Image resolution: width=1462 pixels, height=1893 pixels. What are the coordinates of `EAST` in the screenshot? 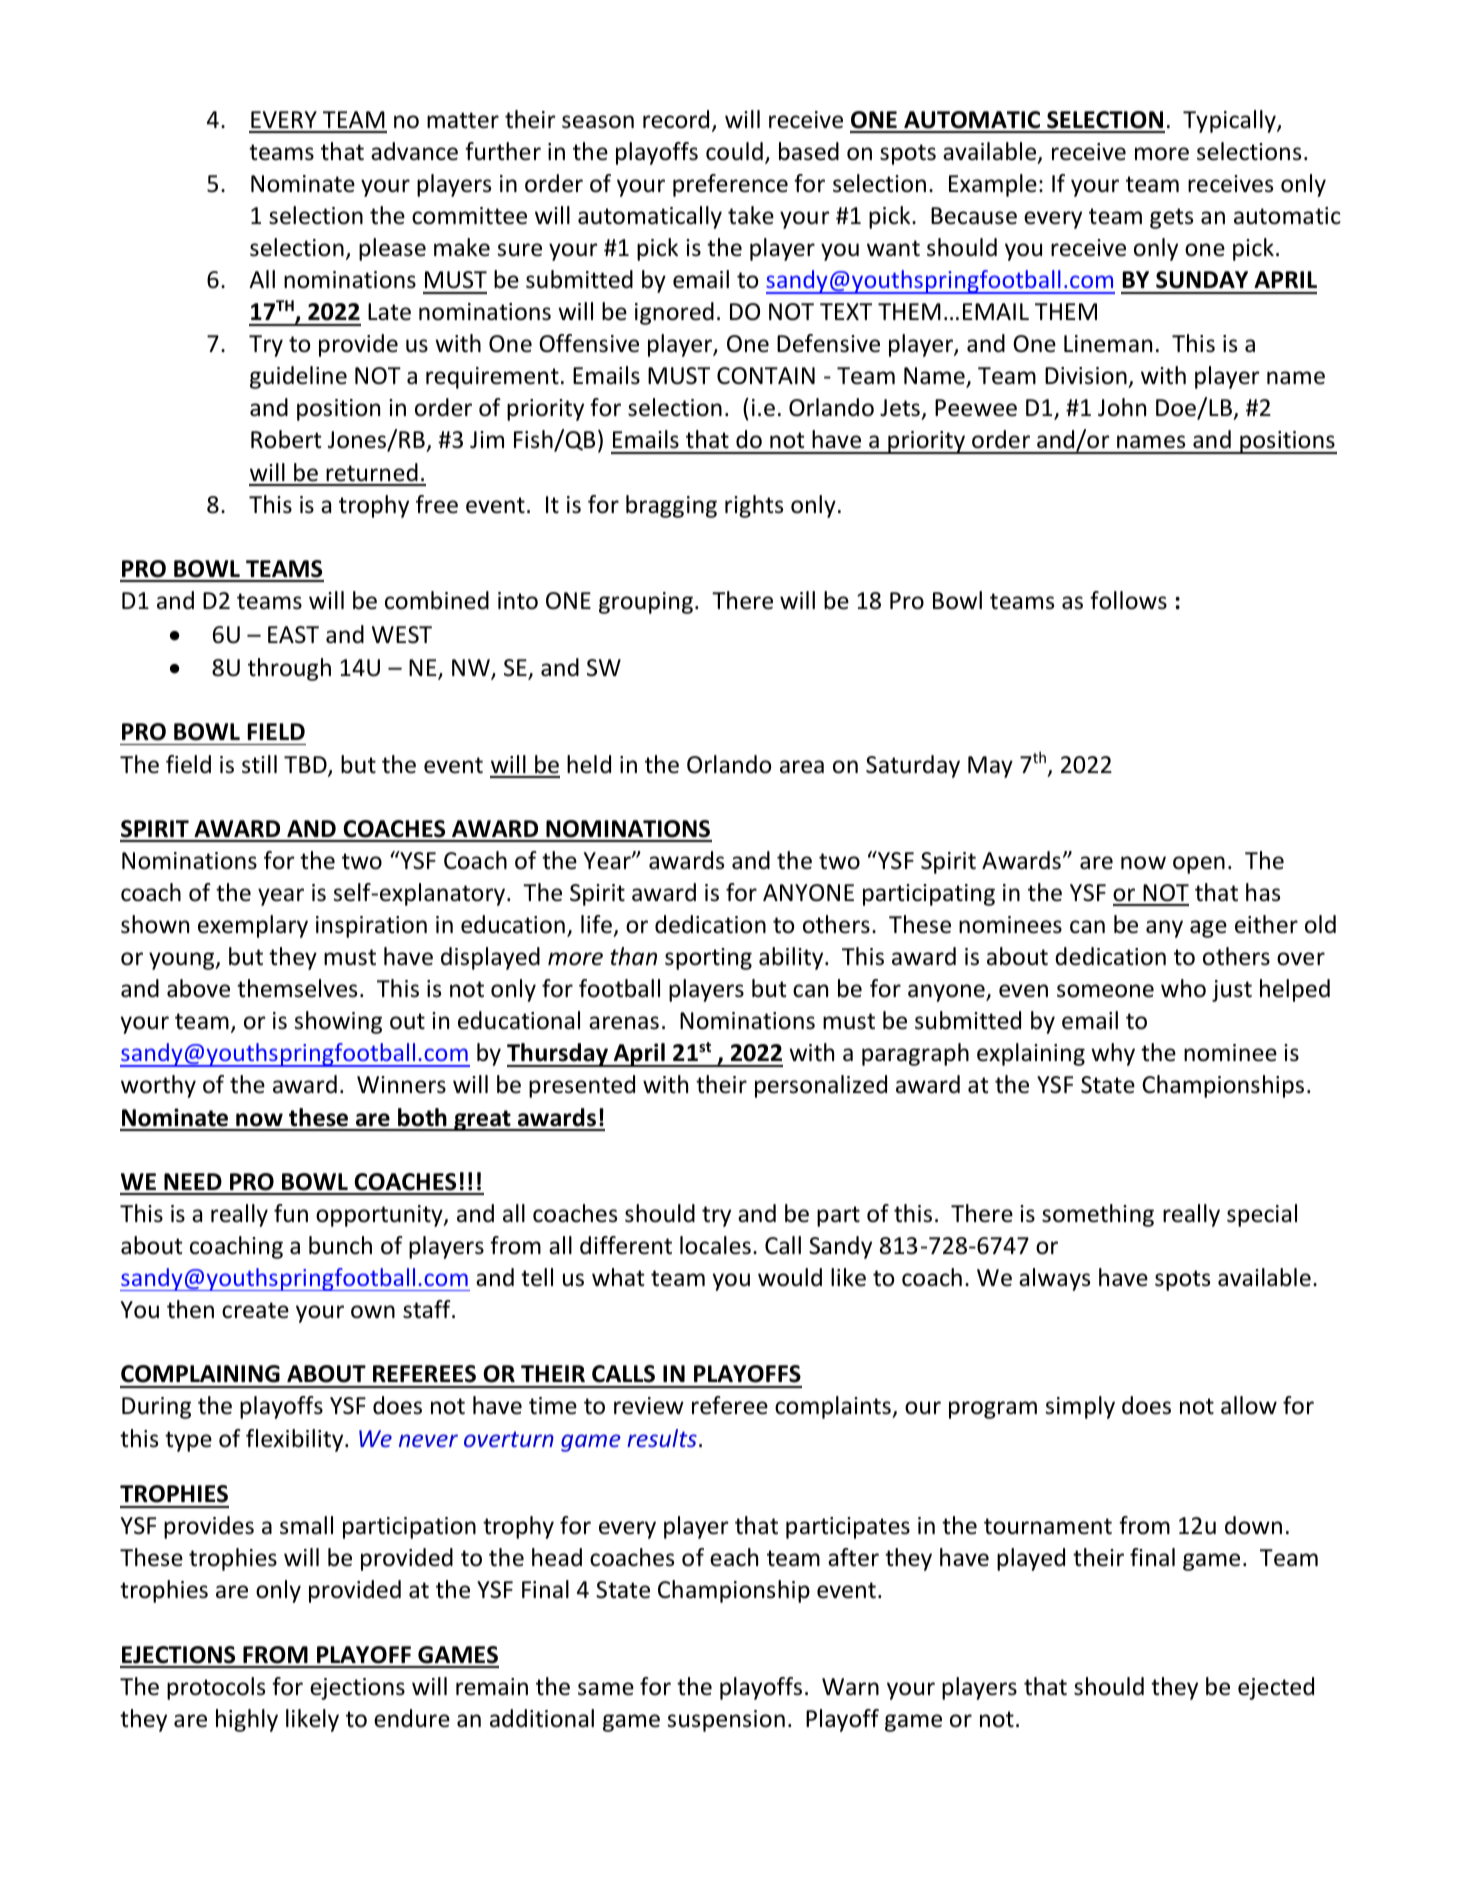 It's located at (293, 635).
